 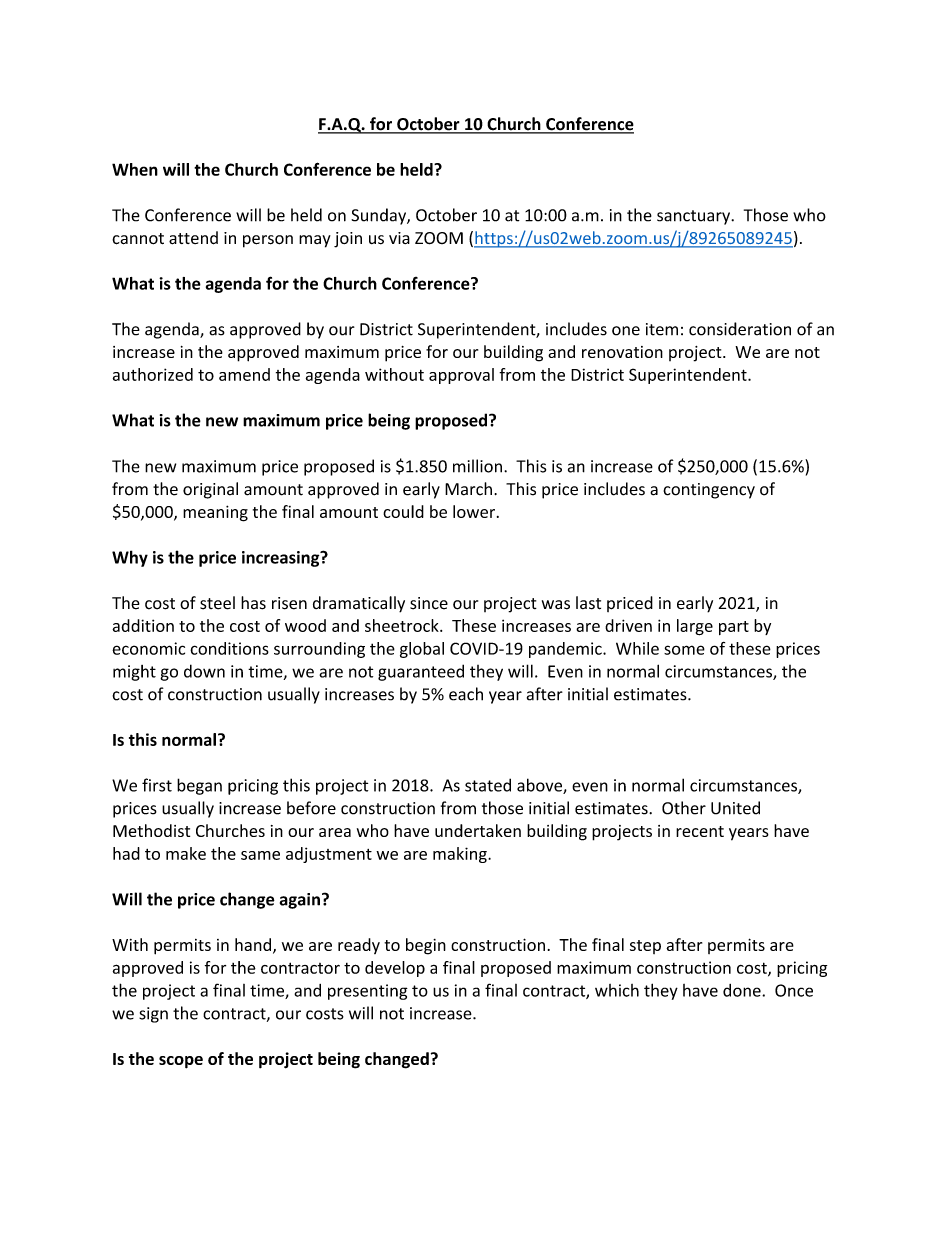 I want to click on original, so click(x=210, y=490).
